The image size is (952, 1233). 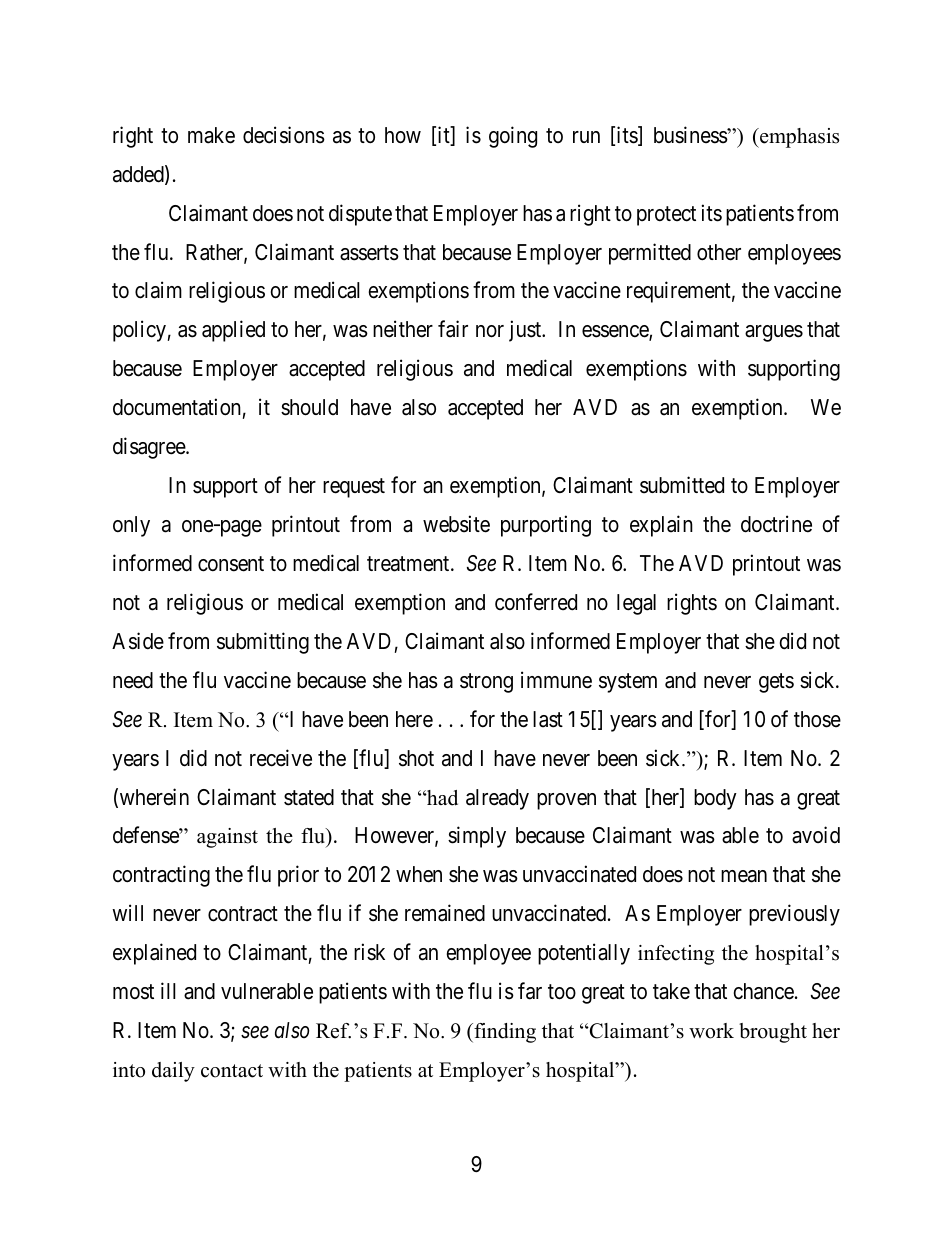 What do you see at coordinates (691, 135) in the image?
I see `business` at bounding box center [691, 135].
